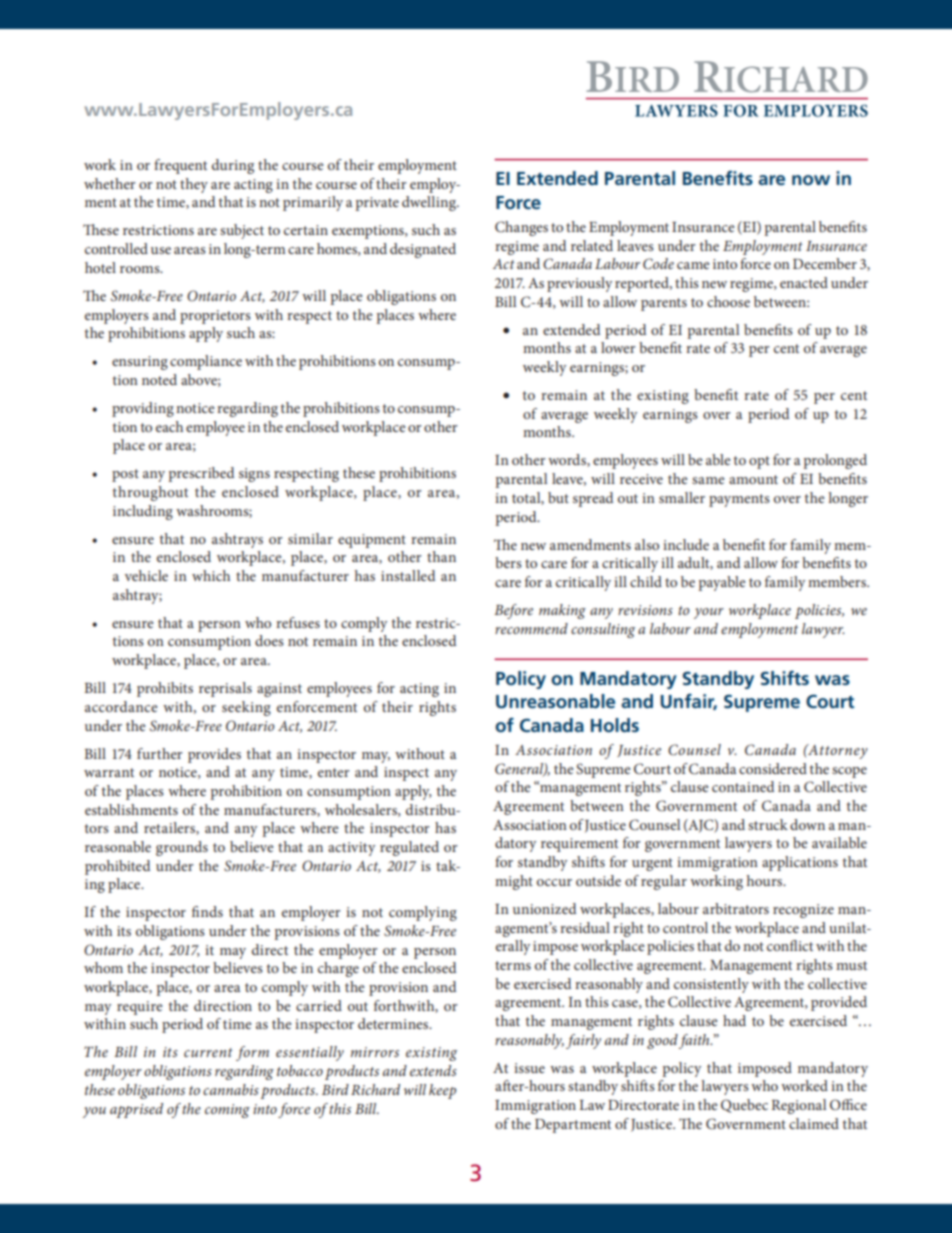 This image has width=952, height=1233. What do you see at coordinates (768, 824) in the image?
I see `struck` at bounding box center [768, 824].
